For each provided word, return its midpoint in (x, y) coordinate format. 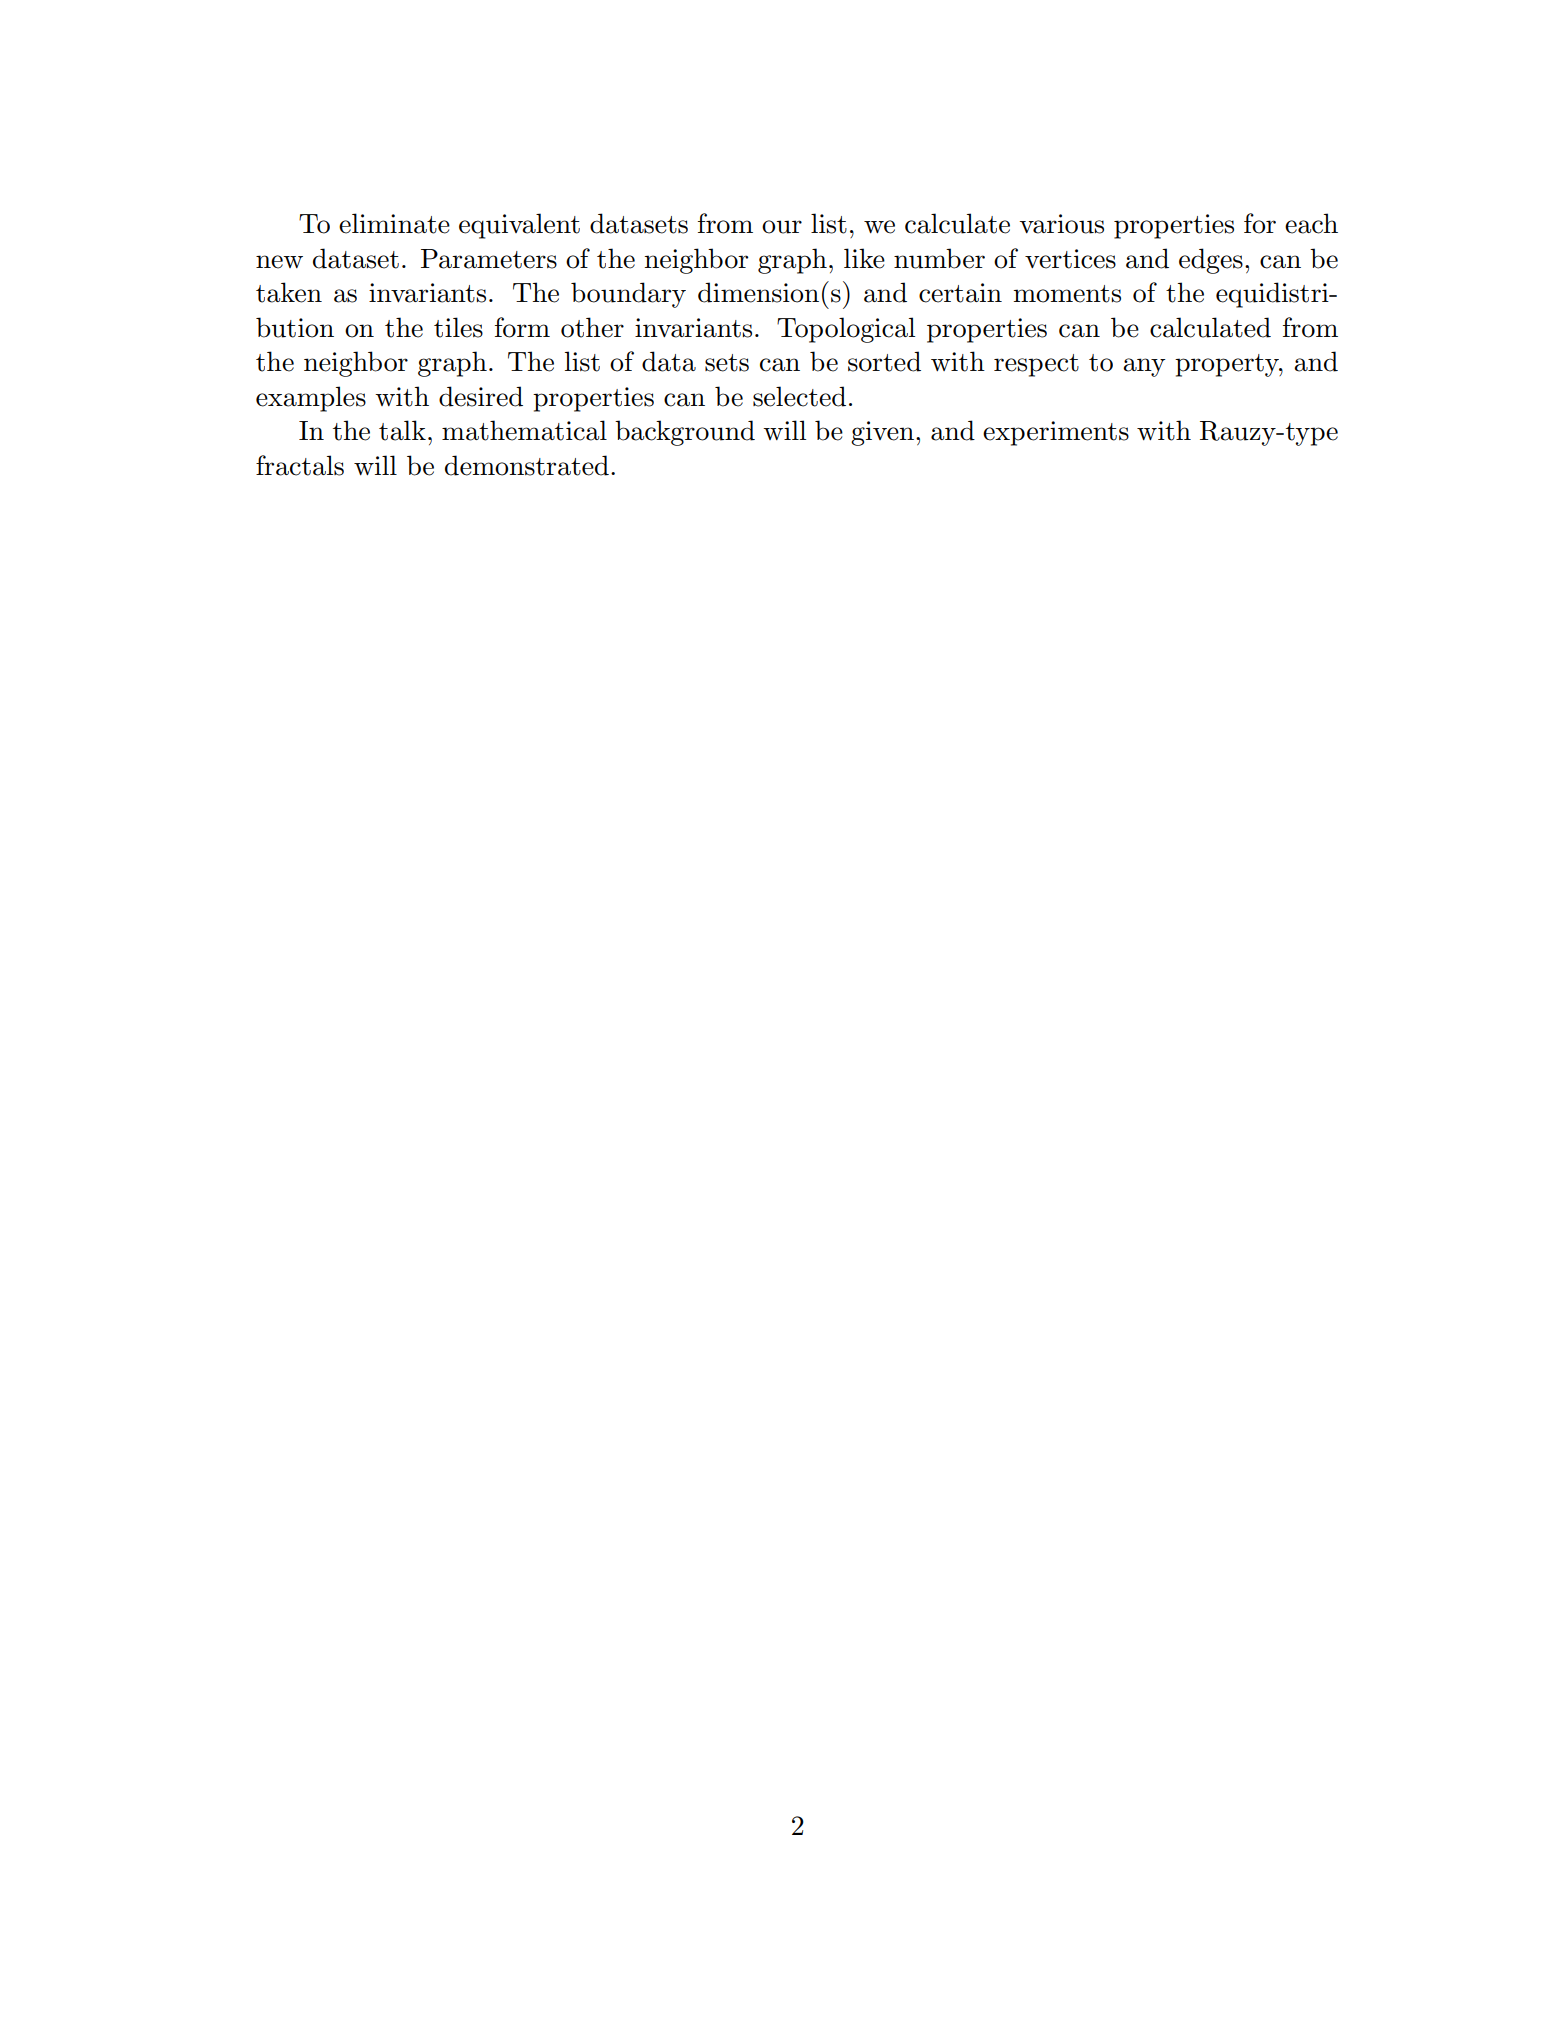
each (1311, 223)
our (782, 227)
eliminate (394, 223)
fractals (300, 465)
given (882, 433)
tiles (458, 327)
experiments (1056, 433)
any (1144, 367)
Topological (846, 330)
